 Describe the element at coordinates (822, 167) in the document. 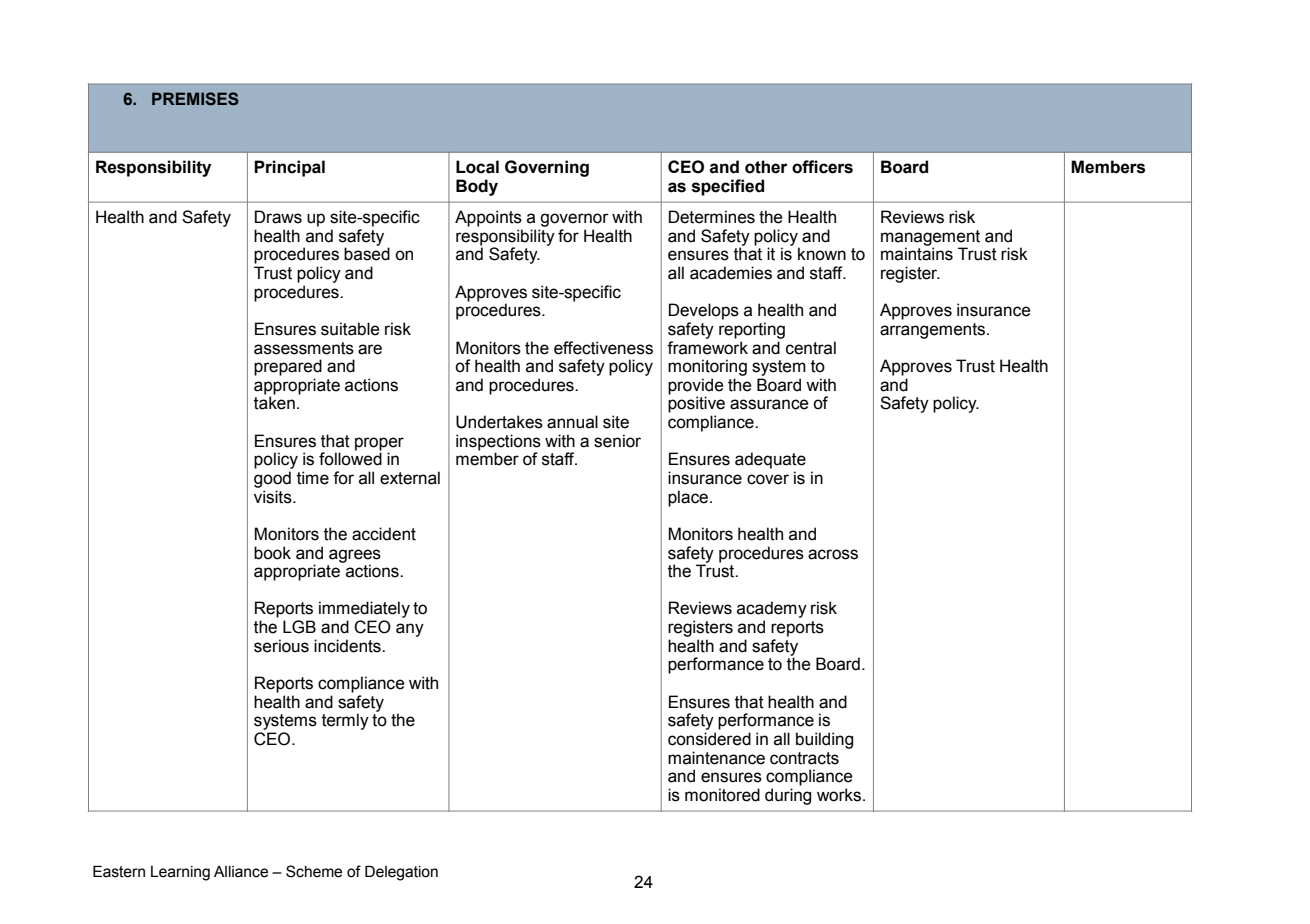

I see `officers` at that location.
